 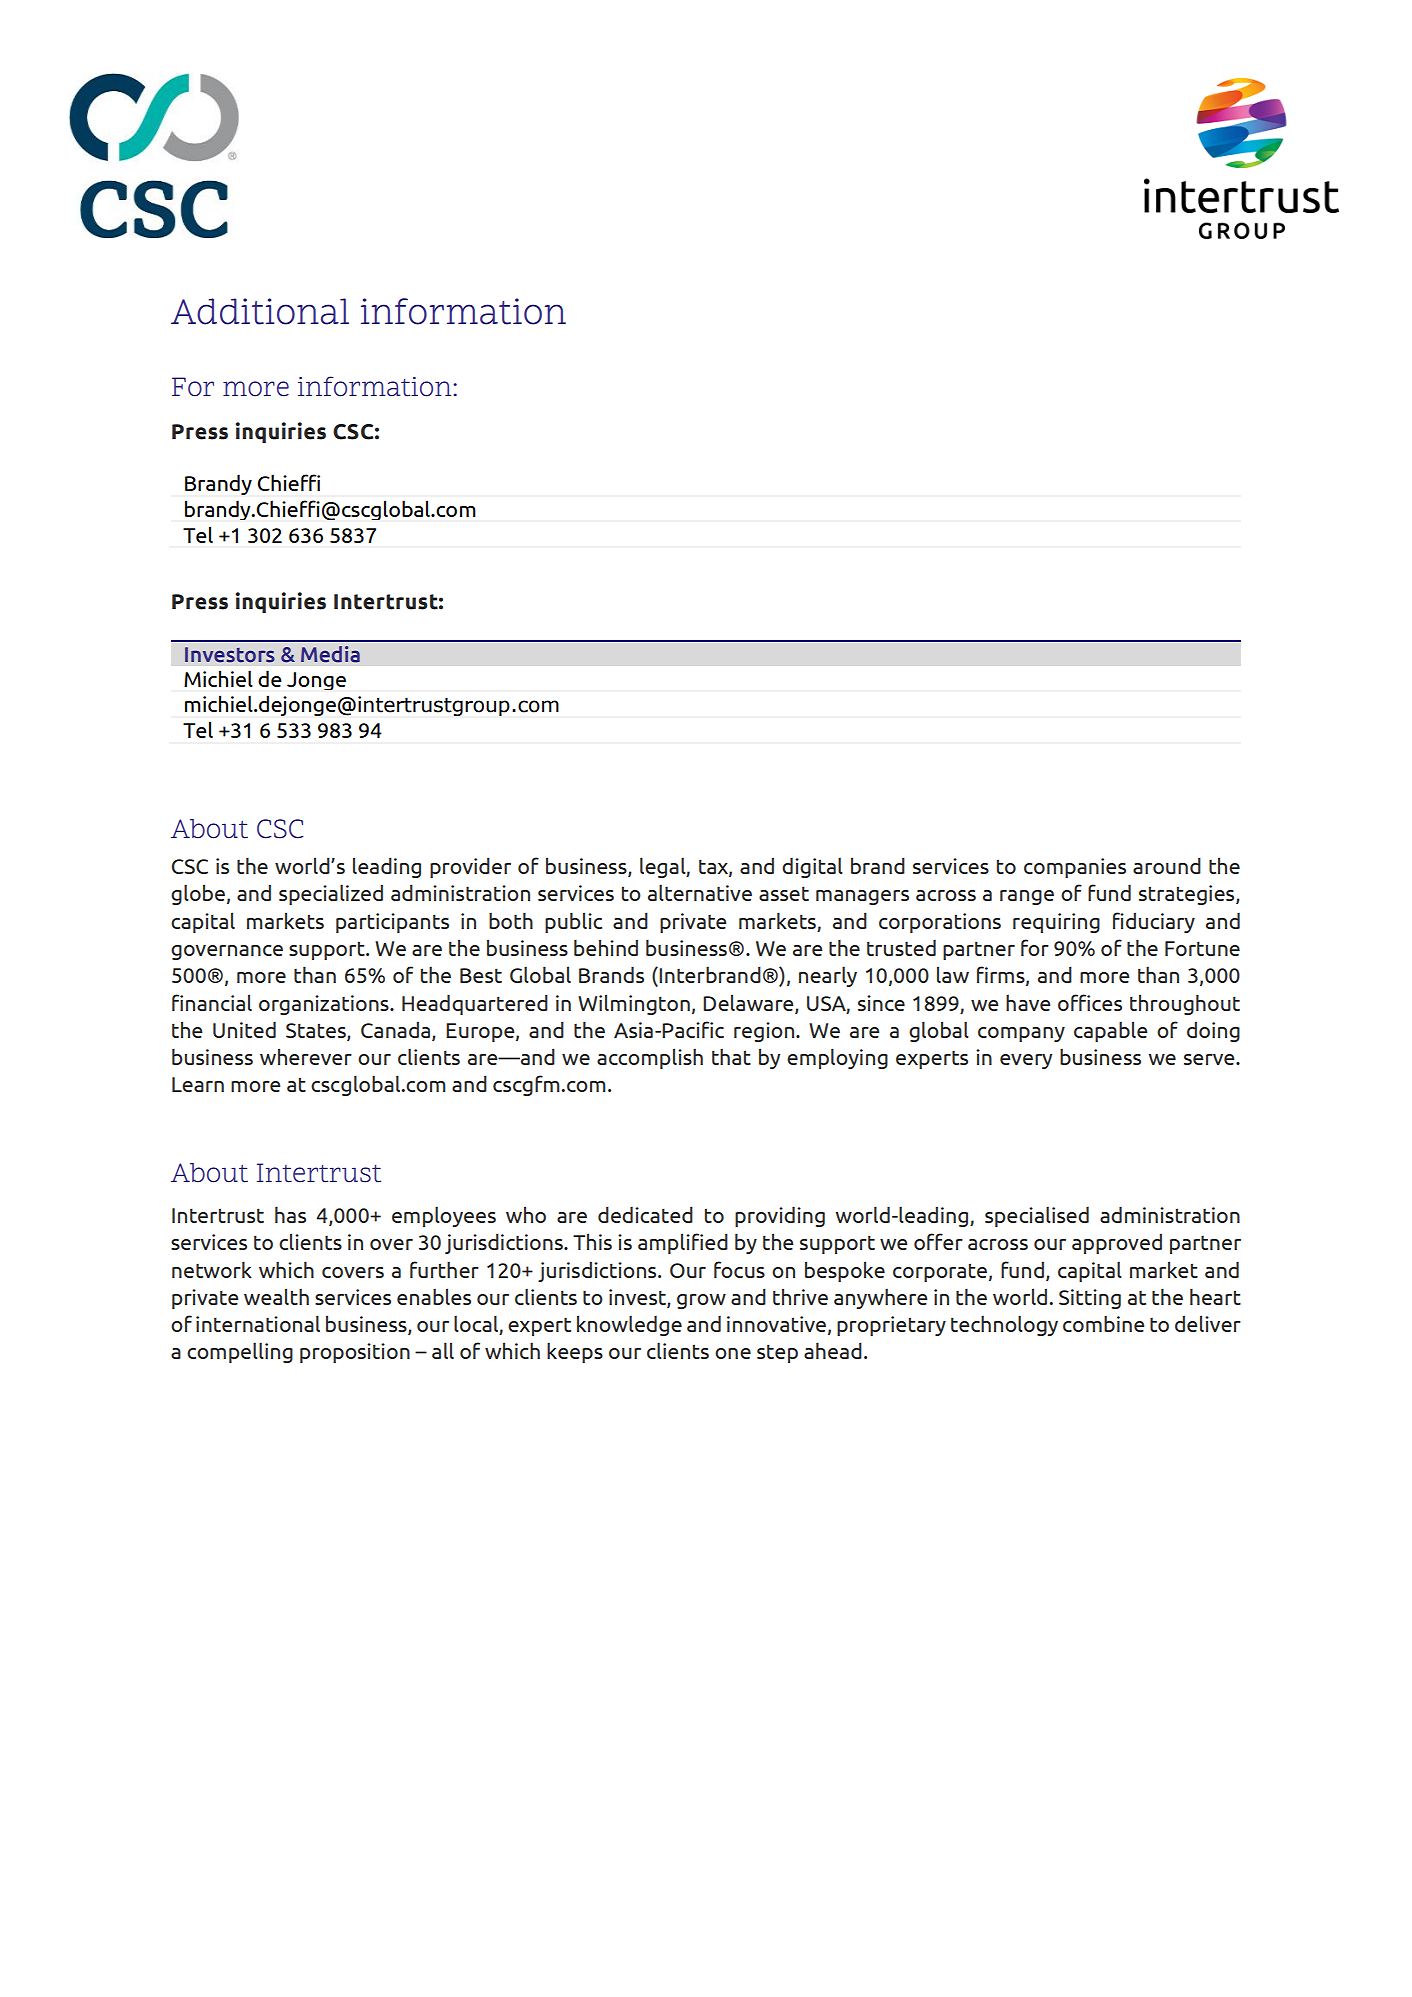 I want to click on wherever, so click(x=306, y=1056).
